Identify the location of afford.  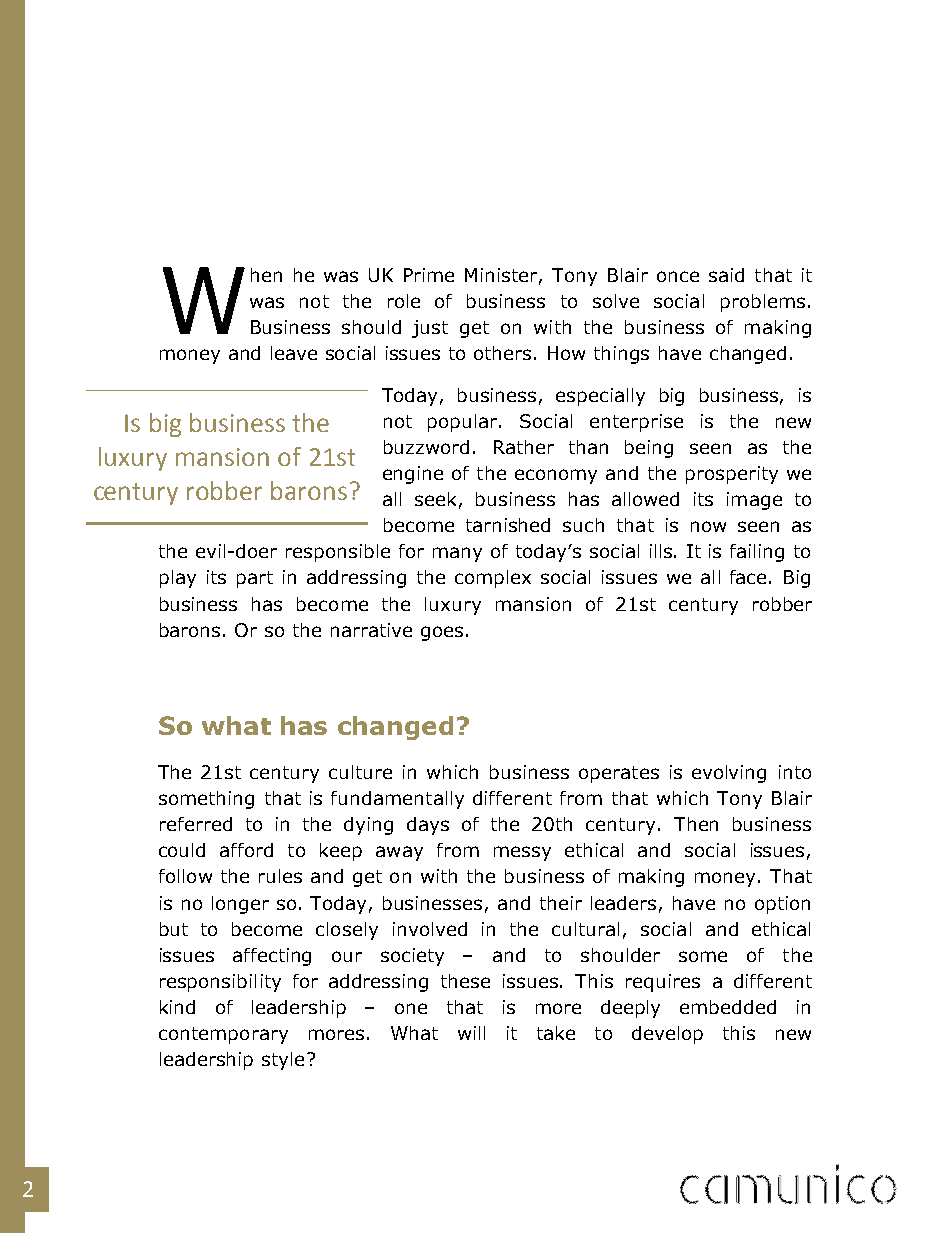
(246, 850).
